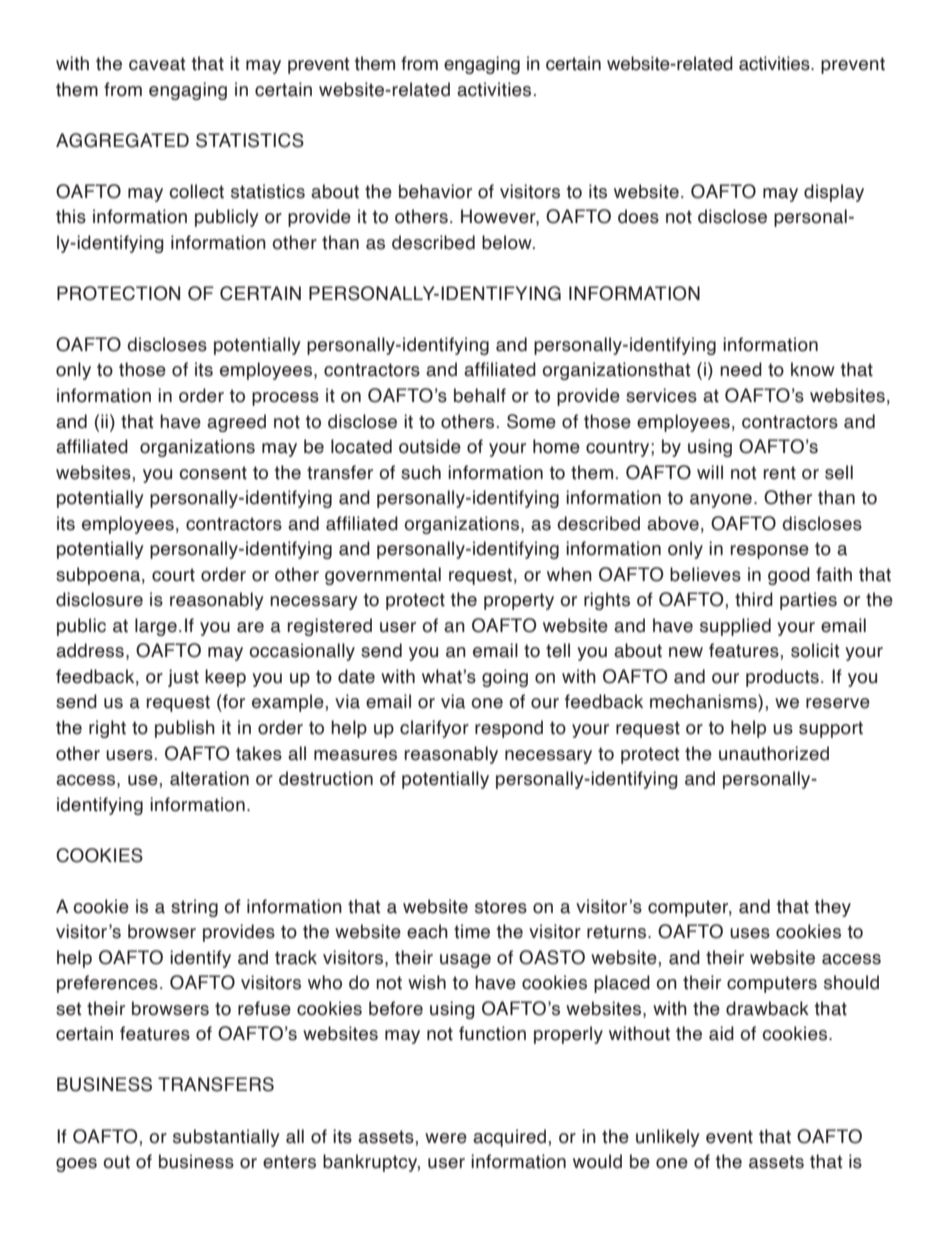 The width and height of the screenshot is (952, 1233). What do you see at coordinates (750, 933) in the screenshot?
I see `uses` at bounding box center [750, 933].
